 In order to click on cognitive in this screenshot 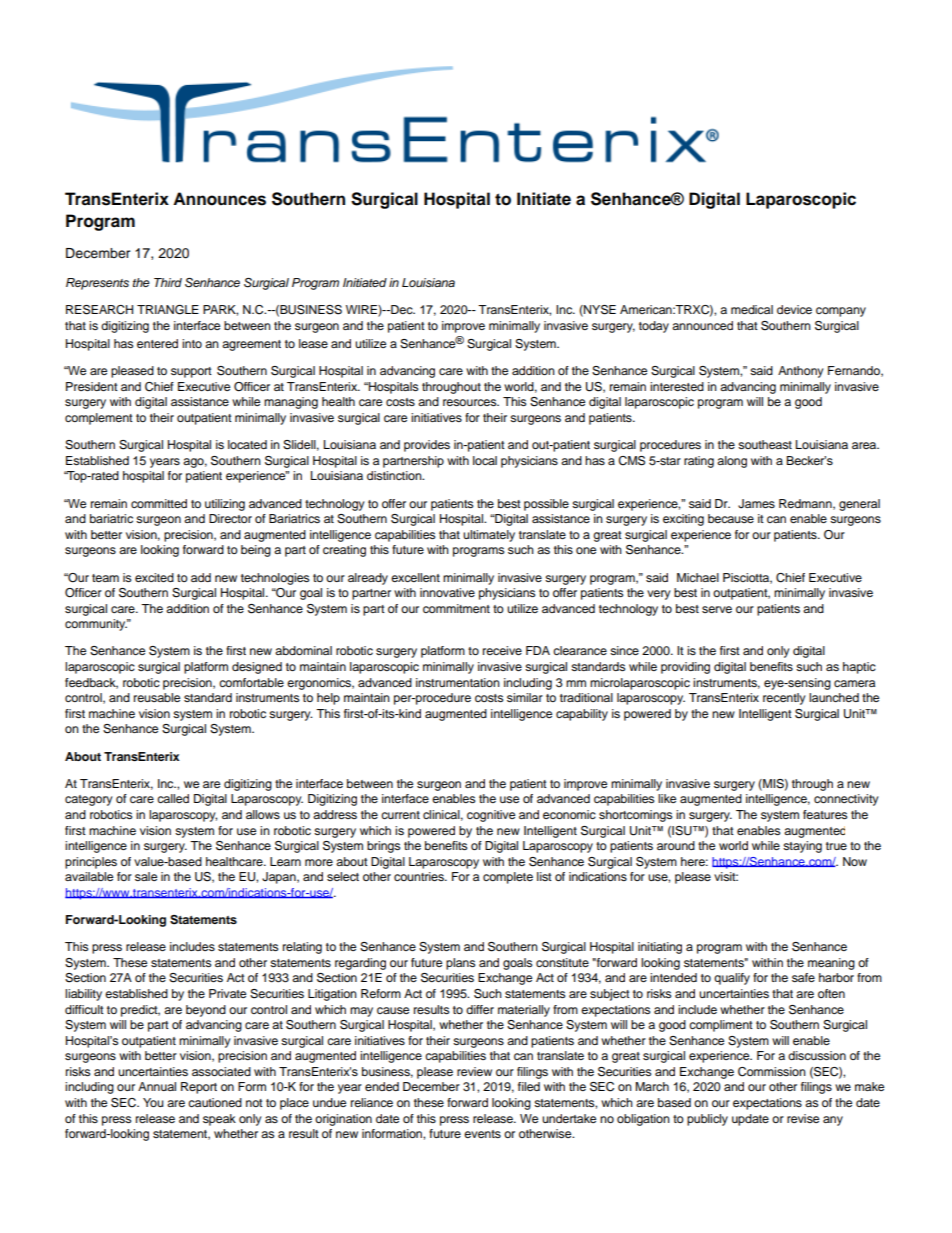, I will do `click(491, 816)`.
